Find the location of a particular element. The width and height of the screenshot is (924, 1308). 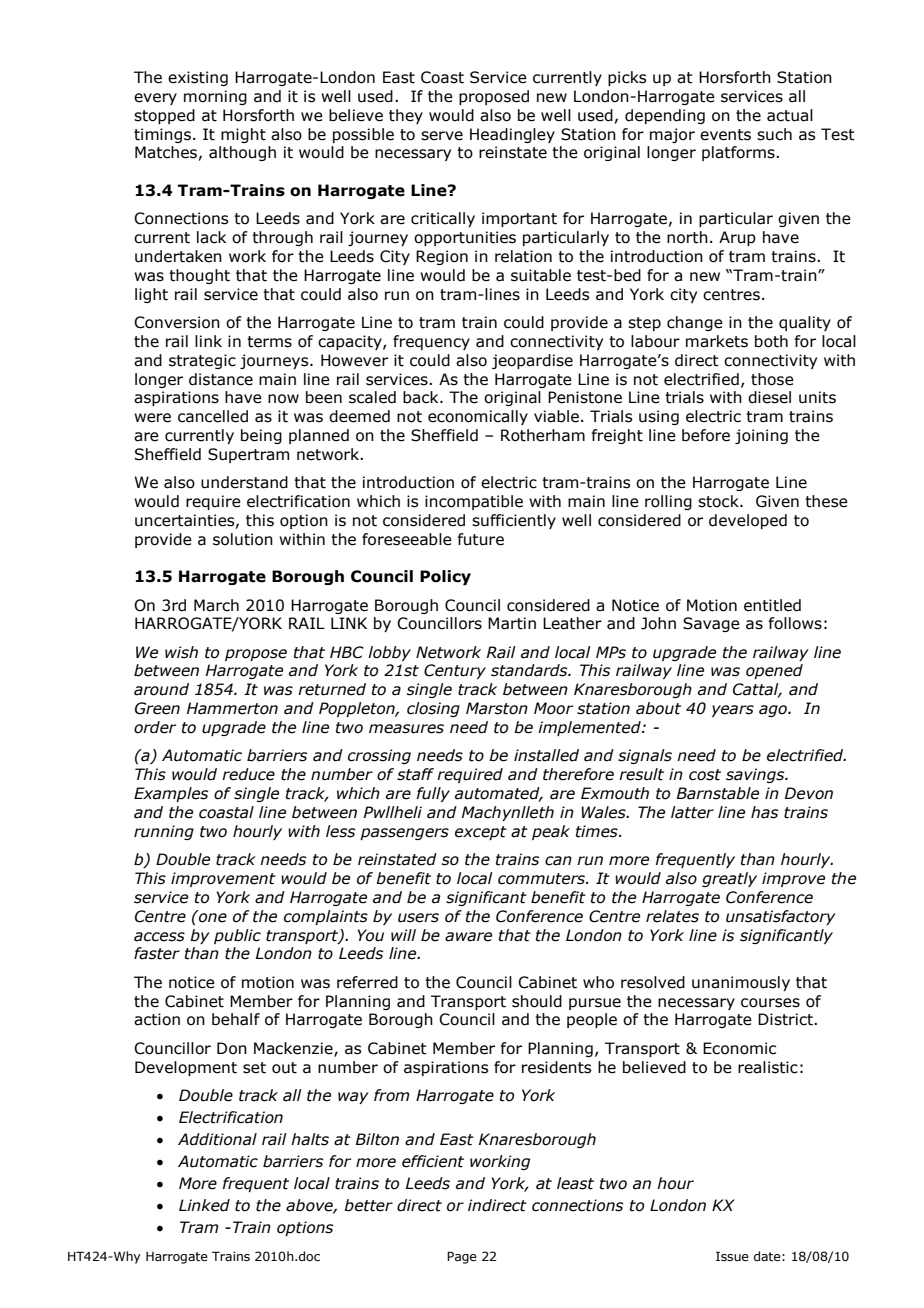

Additional is located at coordinates (217, 1139).
